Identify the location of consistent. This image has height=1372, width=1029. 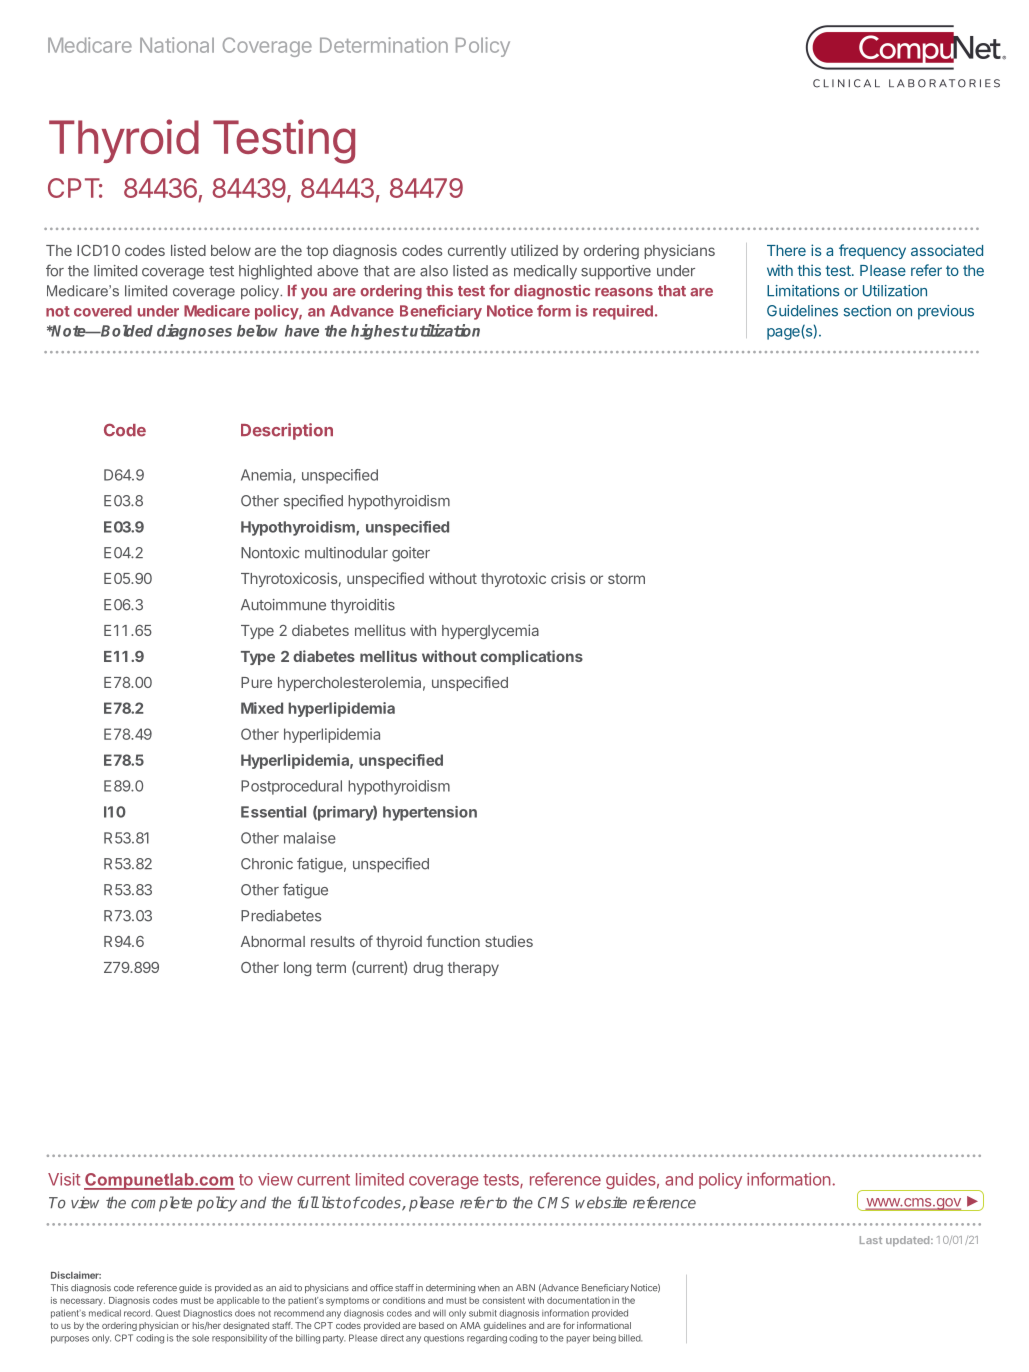
(503, 1300).
